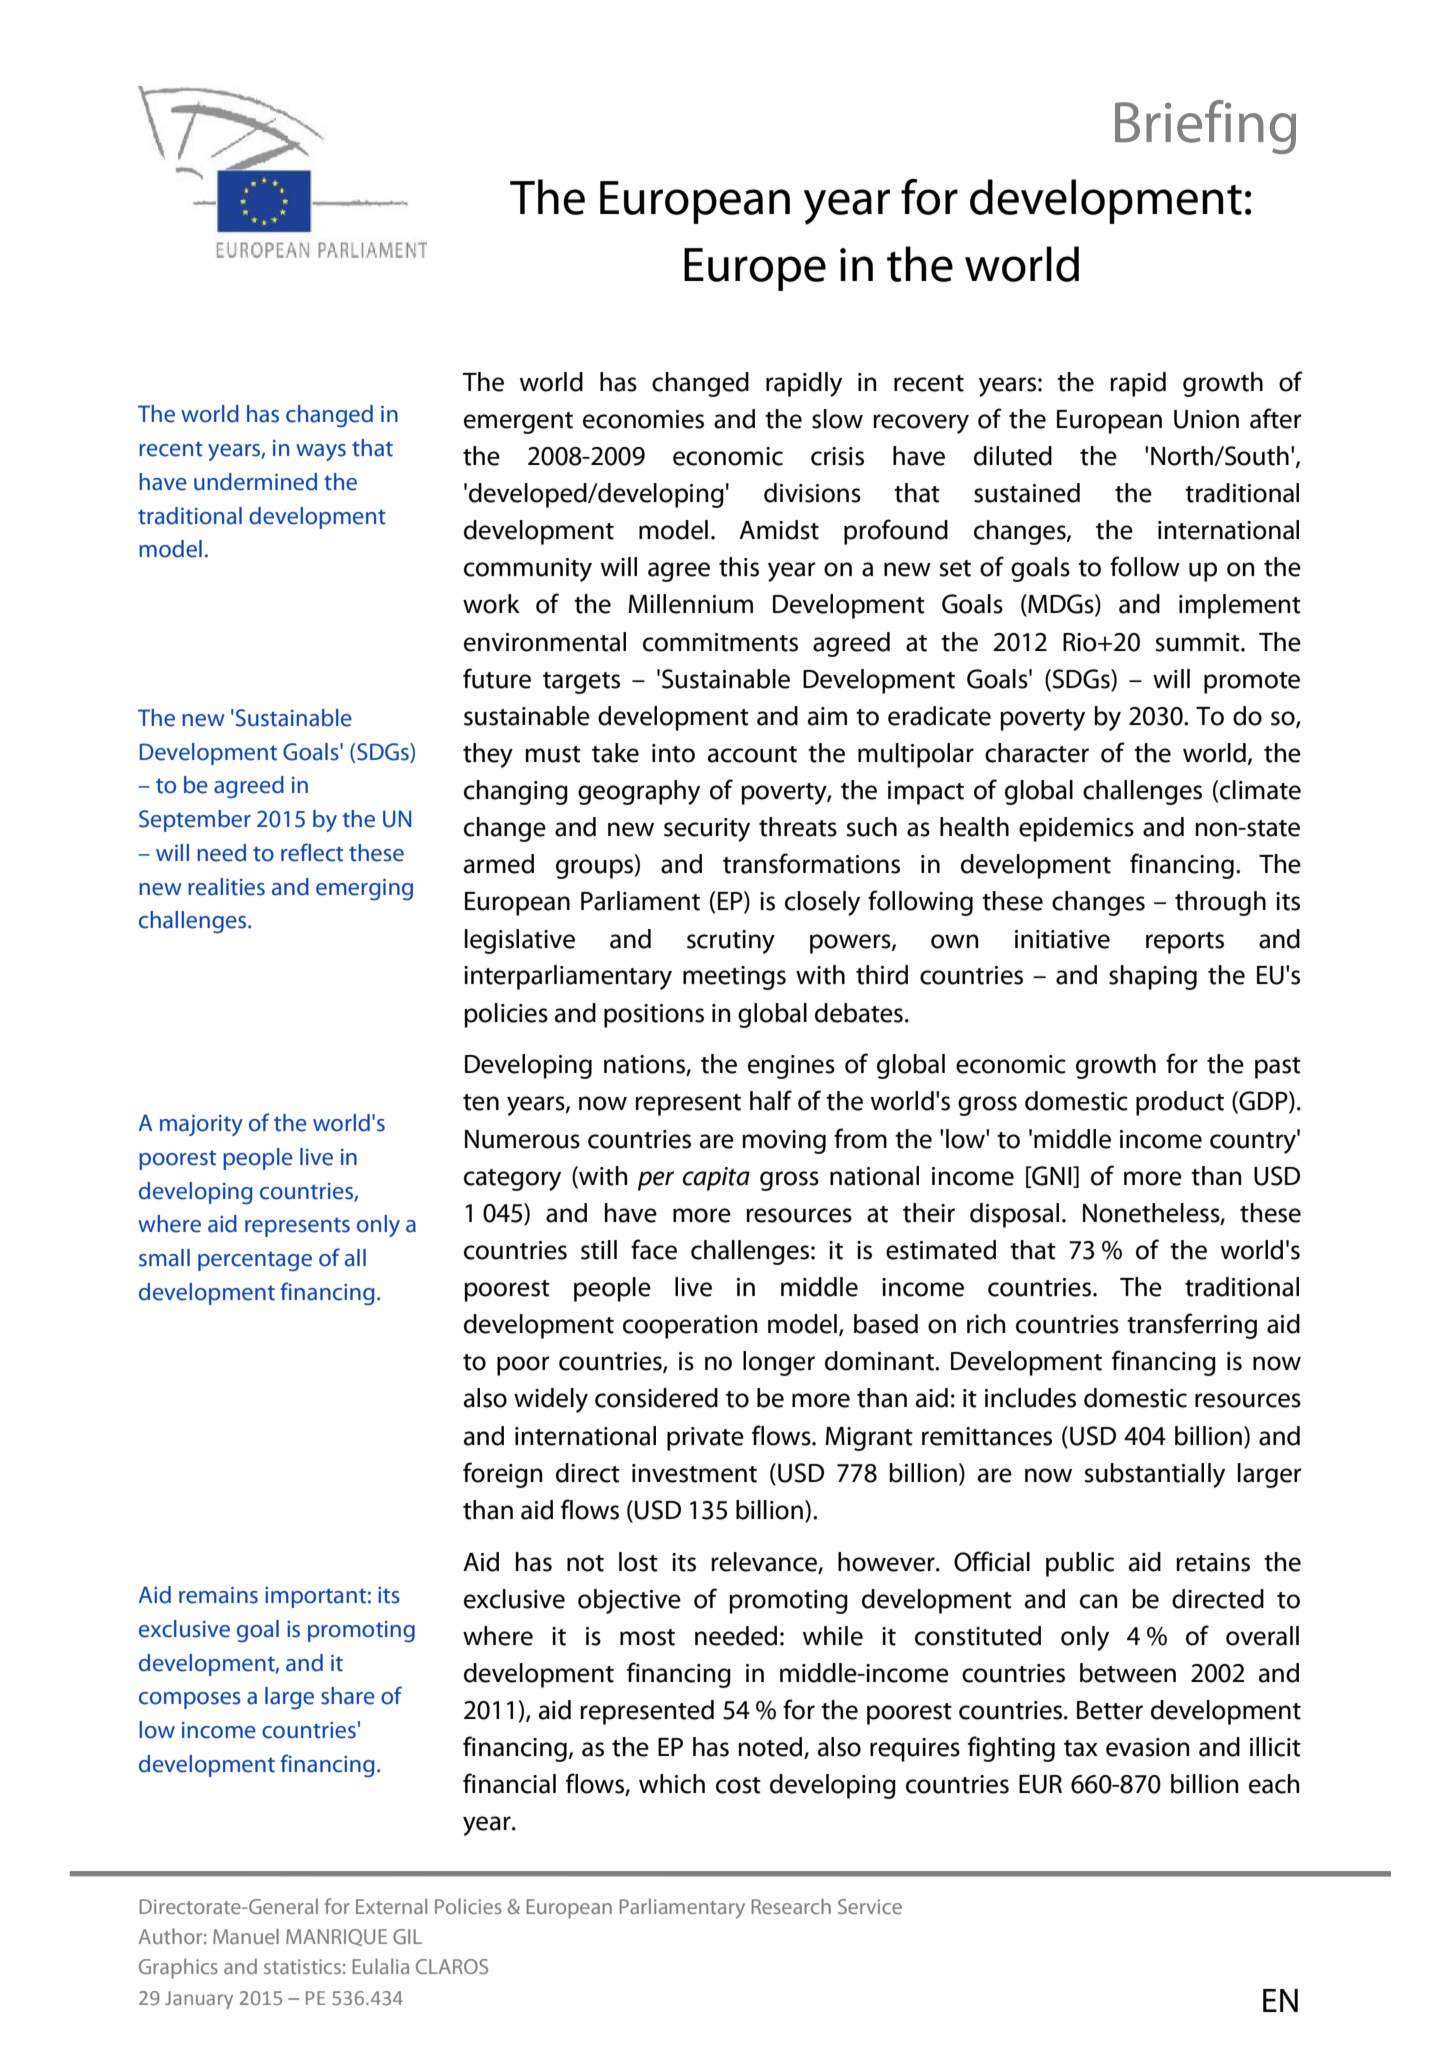  What do you see at coordinates (1205, 127) in the screenshot?
I see `Briefing` at bounding box center [1205, 127].
